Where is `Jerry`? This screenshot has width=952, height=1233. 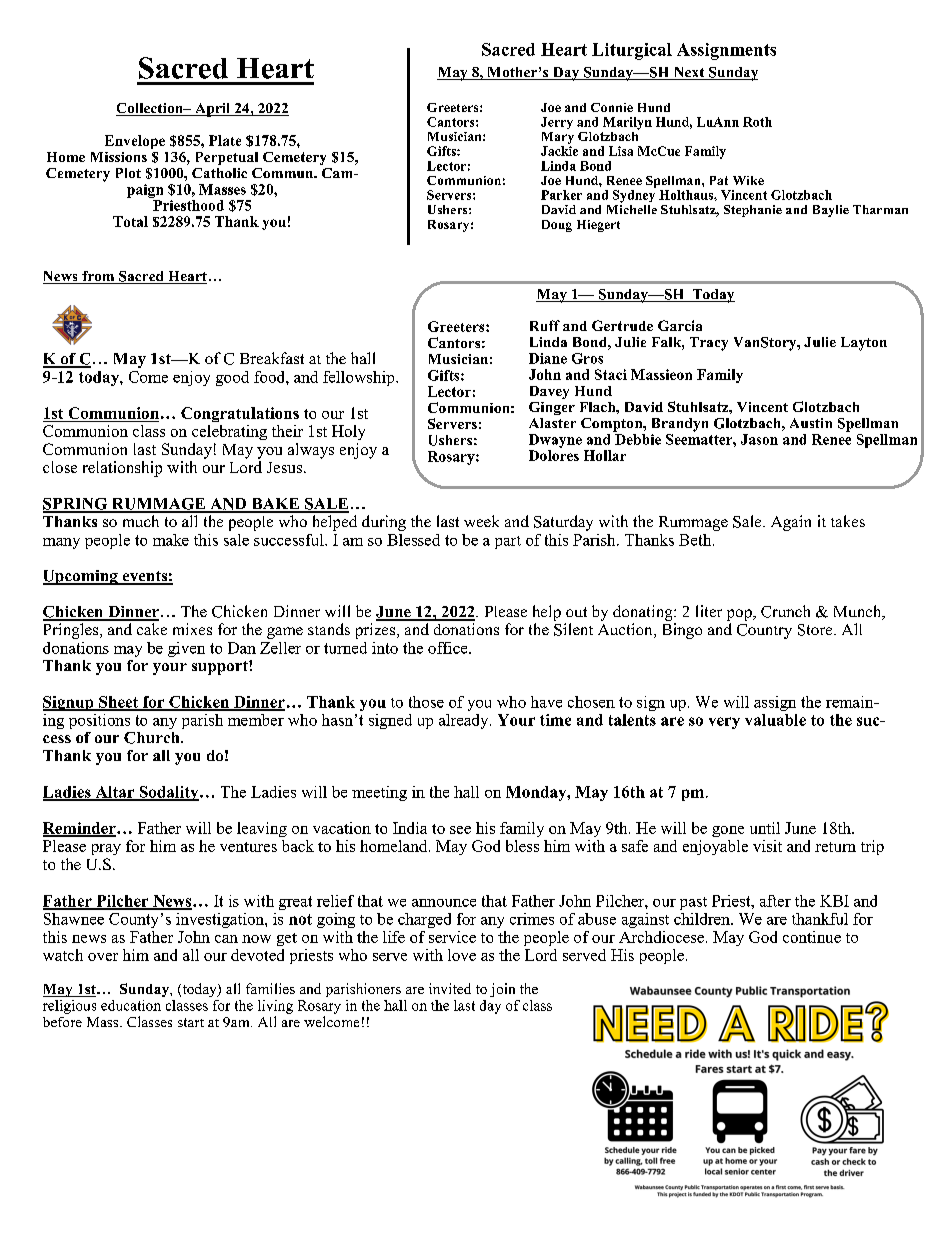
Jerry is located at coordinates (557, 123).
